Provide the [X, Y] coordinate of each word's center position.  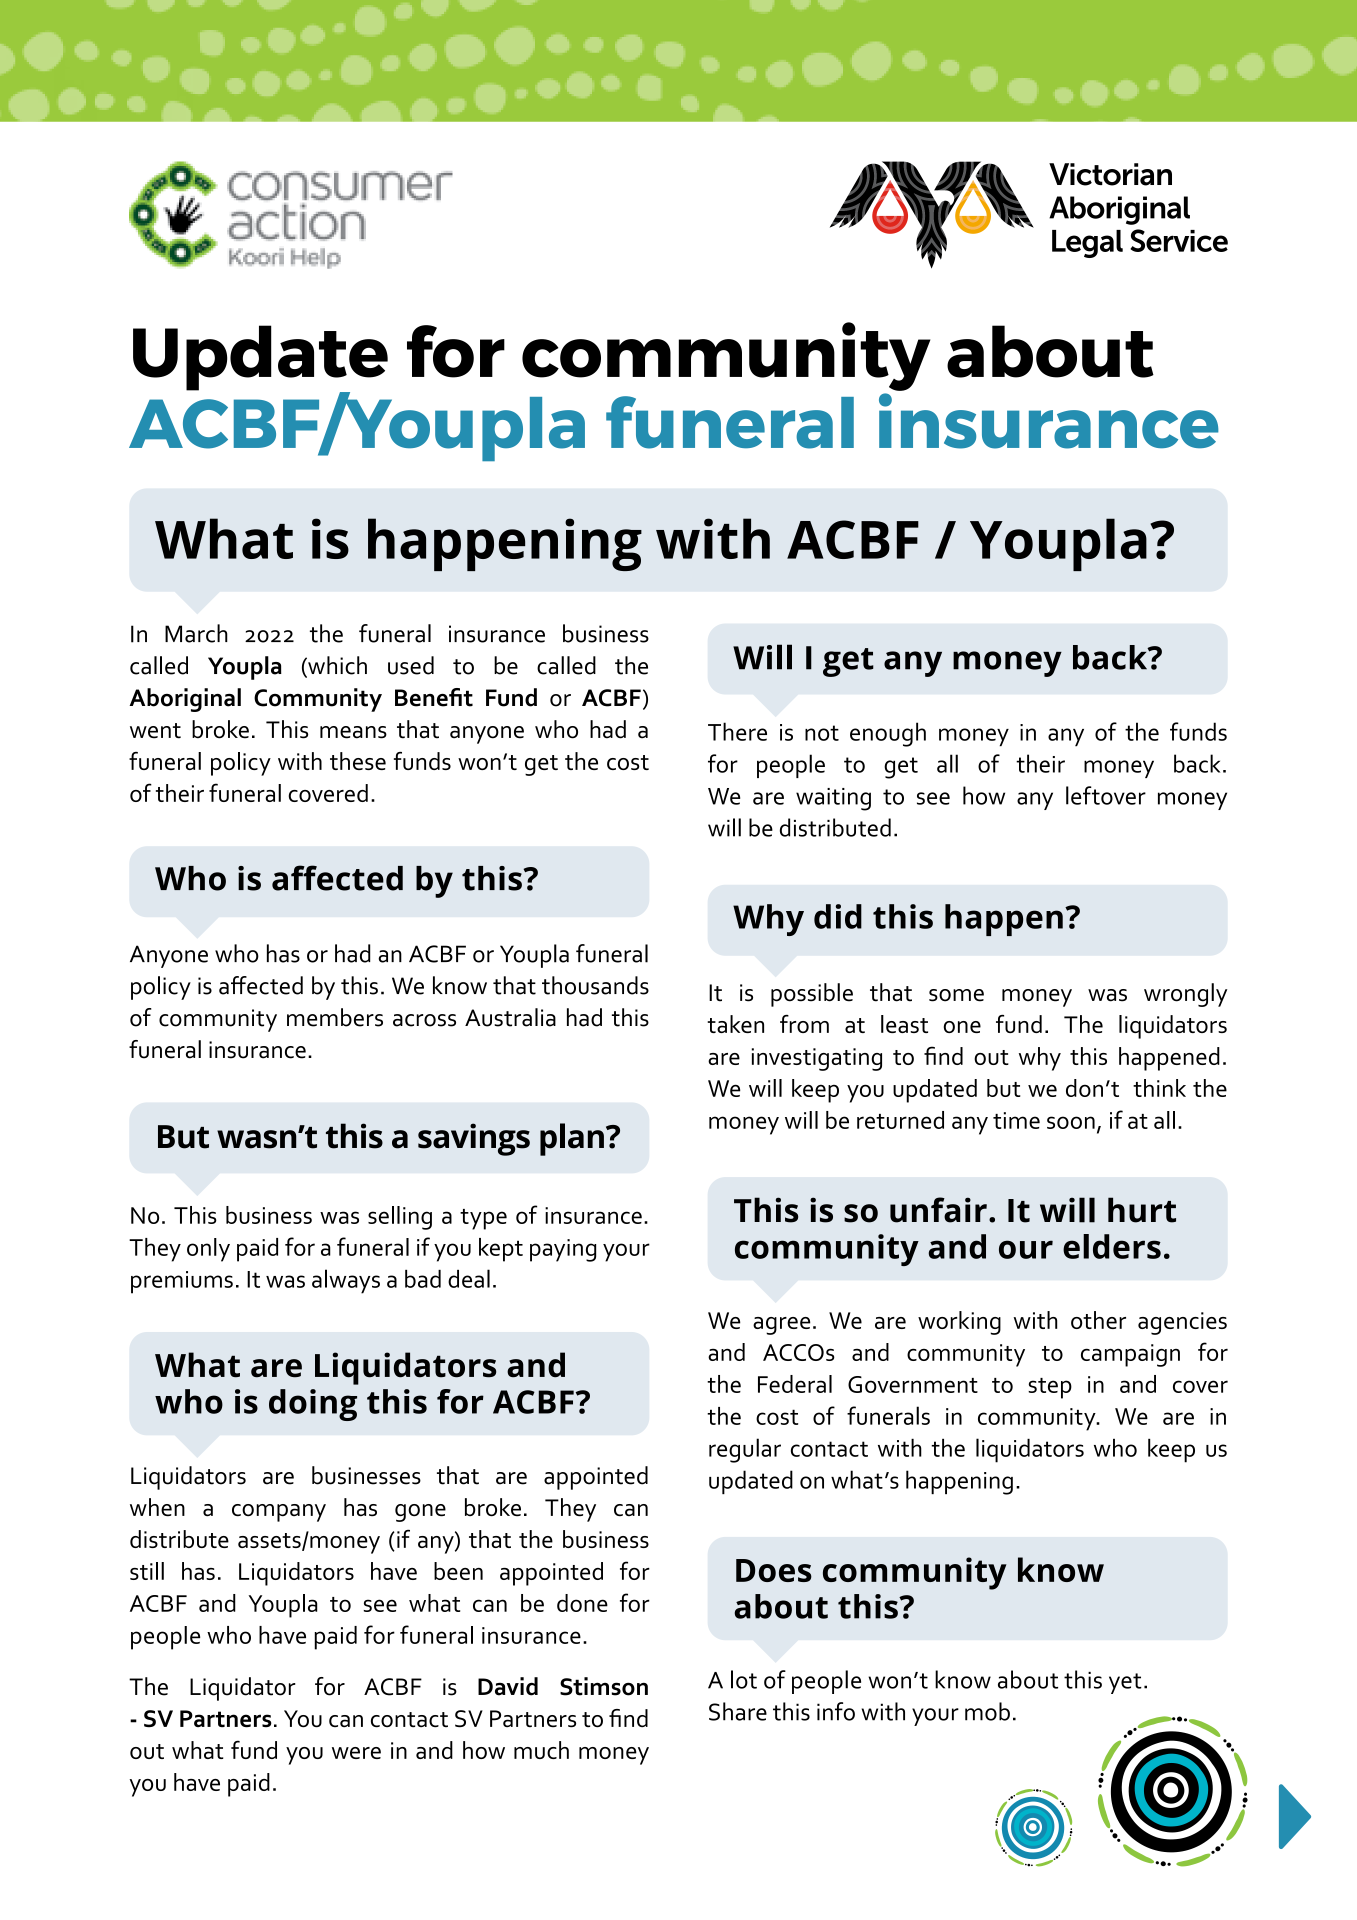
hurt [1142, 1210]
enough [888, 734]
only [208, 1250]
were [356, 1753]
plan [572, 1139]
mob [987, 1711]
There [737, 731]
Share [738, 1711]
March [196, 633]
